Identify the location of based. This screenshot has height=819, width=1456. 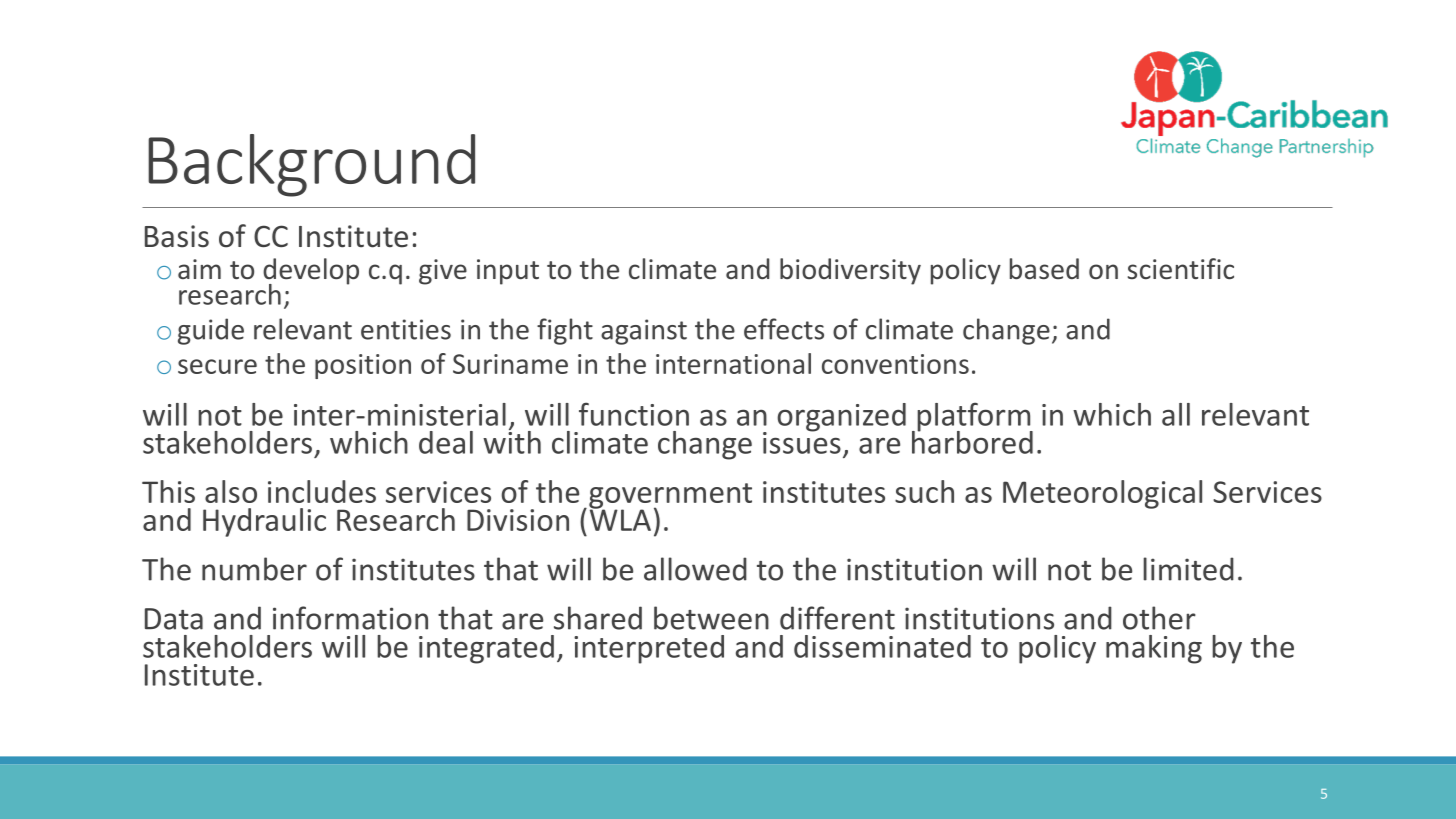
(1044, 269).
